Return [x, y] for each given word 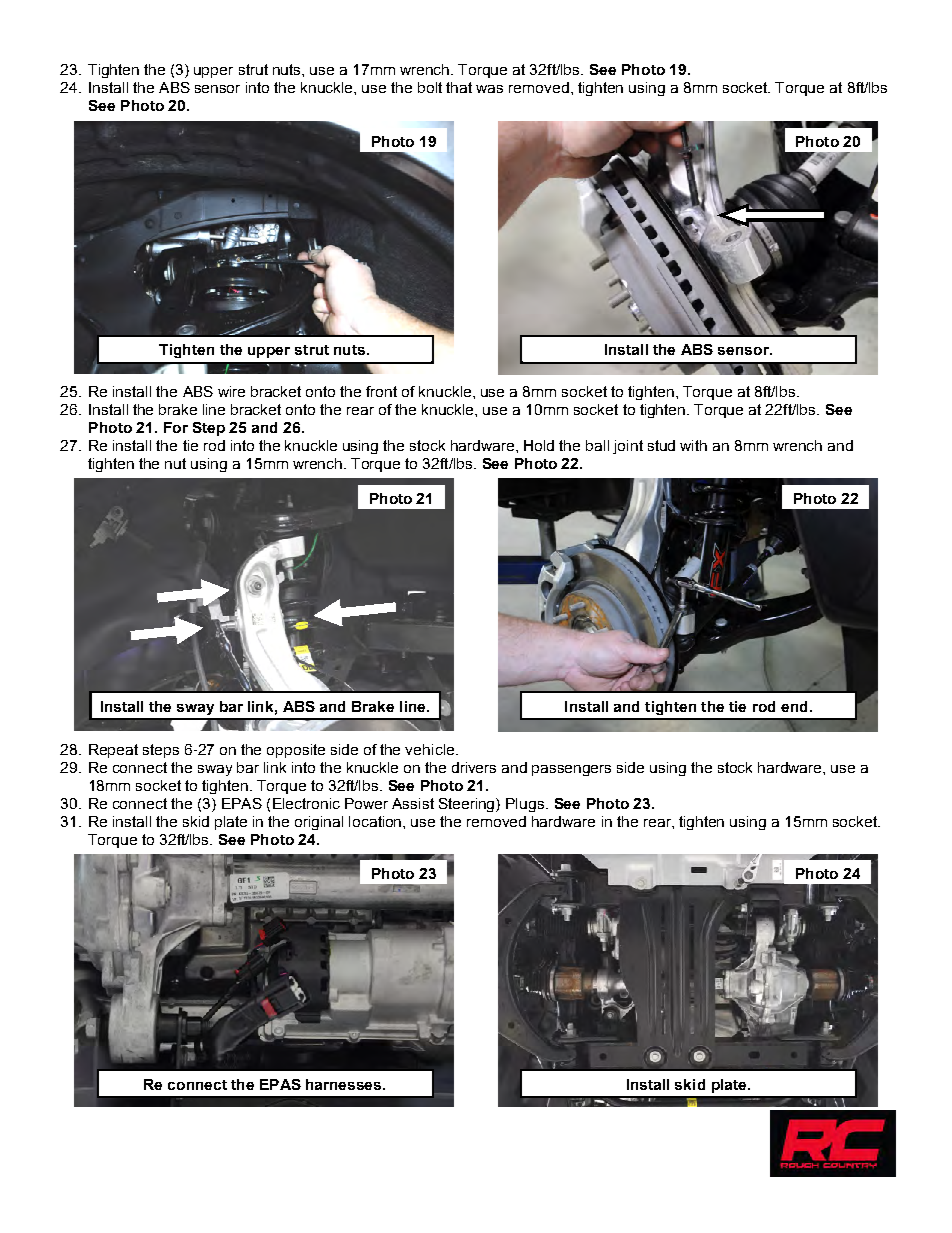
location [376, 821]
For [176, 427]
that [459, 87]
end [794, 706]
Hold [539, 445]
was [489, 89]
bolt [430, 87]
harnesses [345, 1084]
